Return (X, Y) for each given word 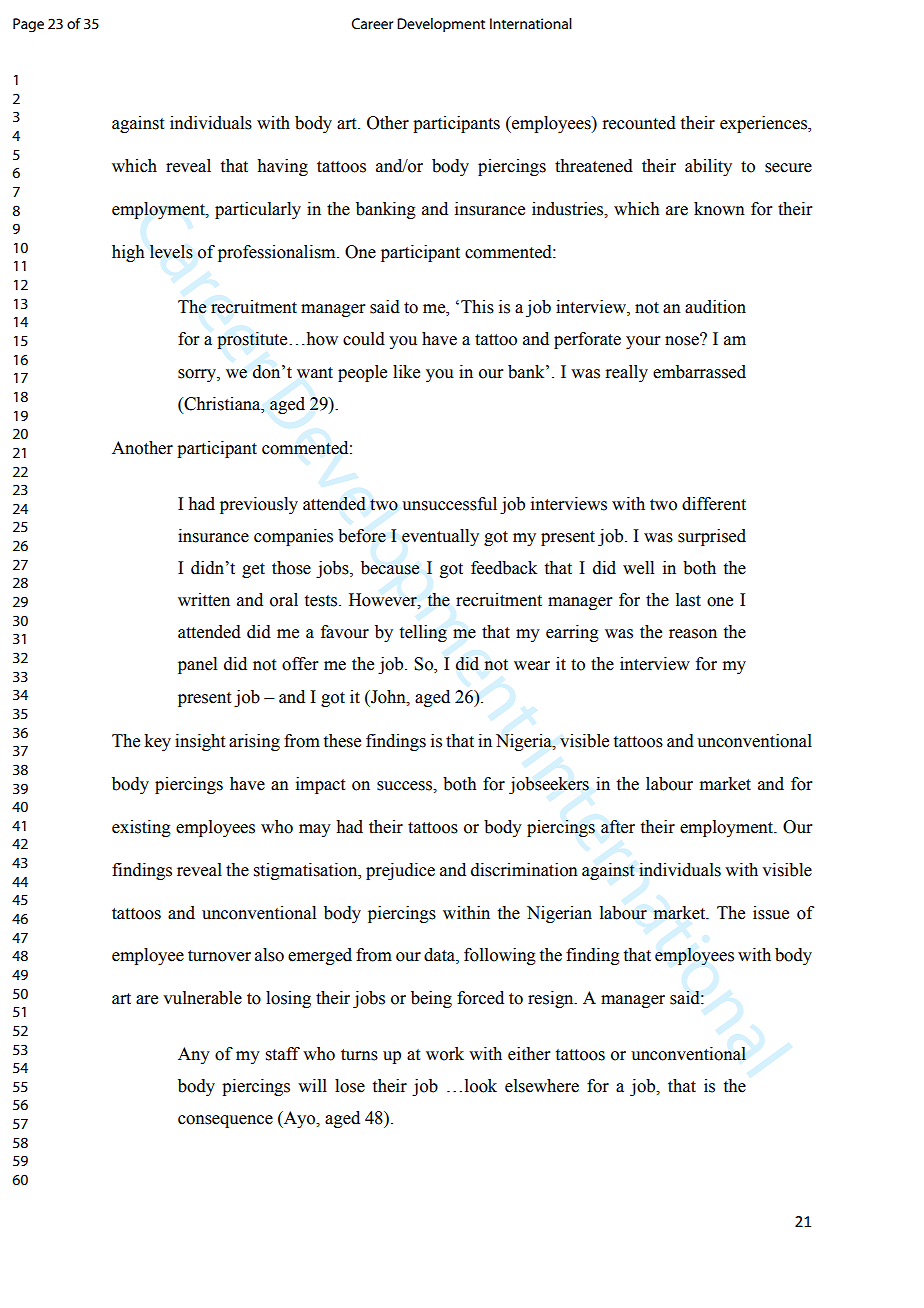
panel (197, 665)
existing (141, 828)
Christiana (222, 404)
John (388, 697)
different (714, 504)
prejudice (400, 871)
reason (693, 634)
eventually (440, 537)
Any (194, 1055)
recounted (639, 123)
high (128, 253)
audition (715, 307)
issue (771, 913)
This (477, 307)
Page (28, 25)
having (282, 167)
